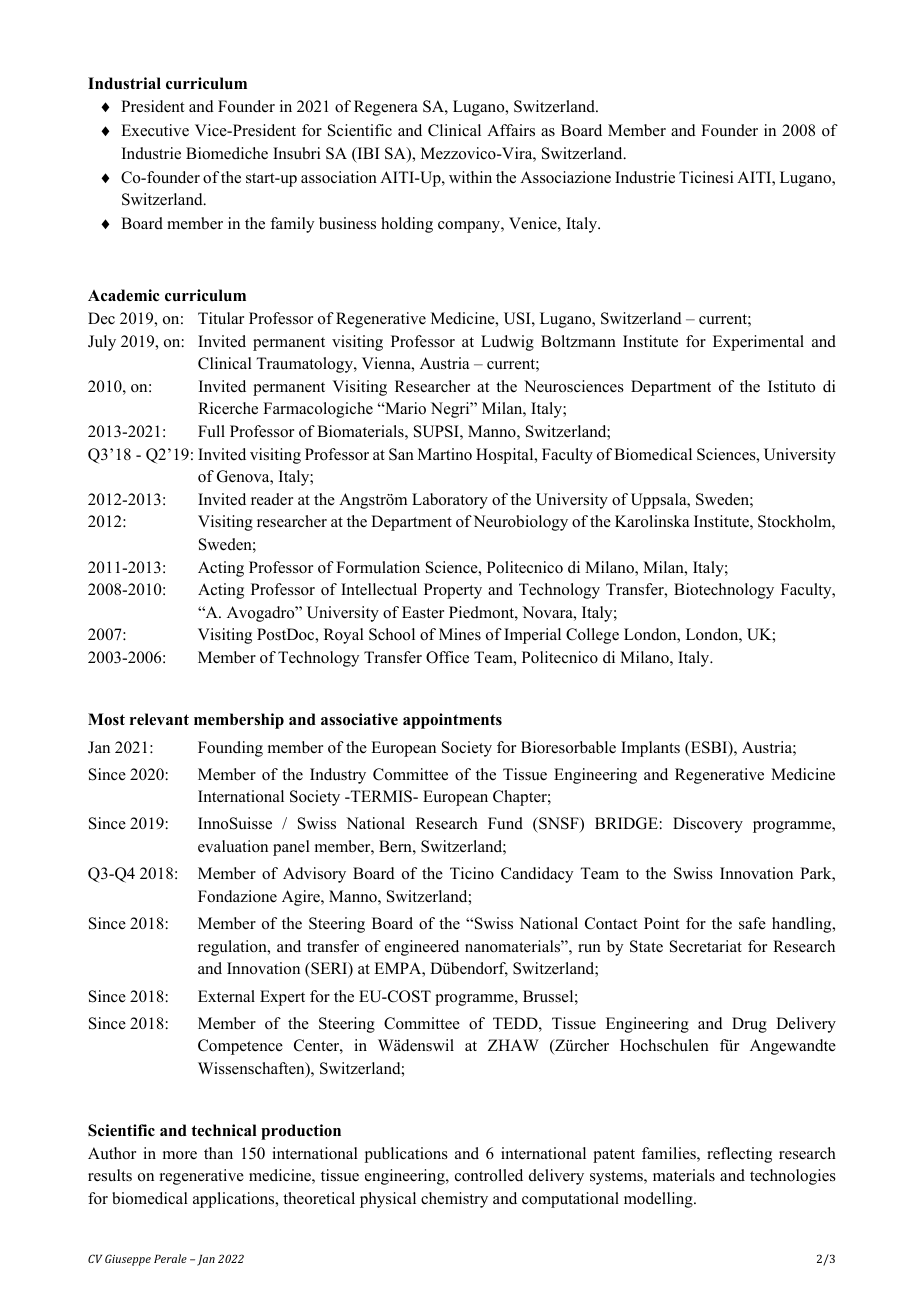 The height and width of the screenshot is (1308, 924). I want to click on Office, so click(447, 657).
